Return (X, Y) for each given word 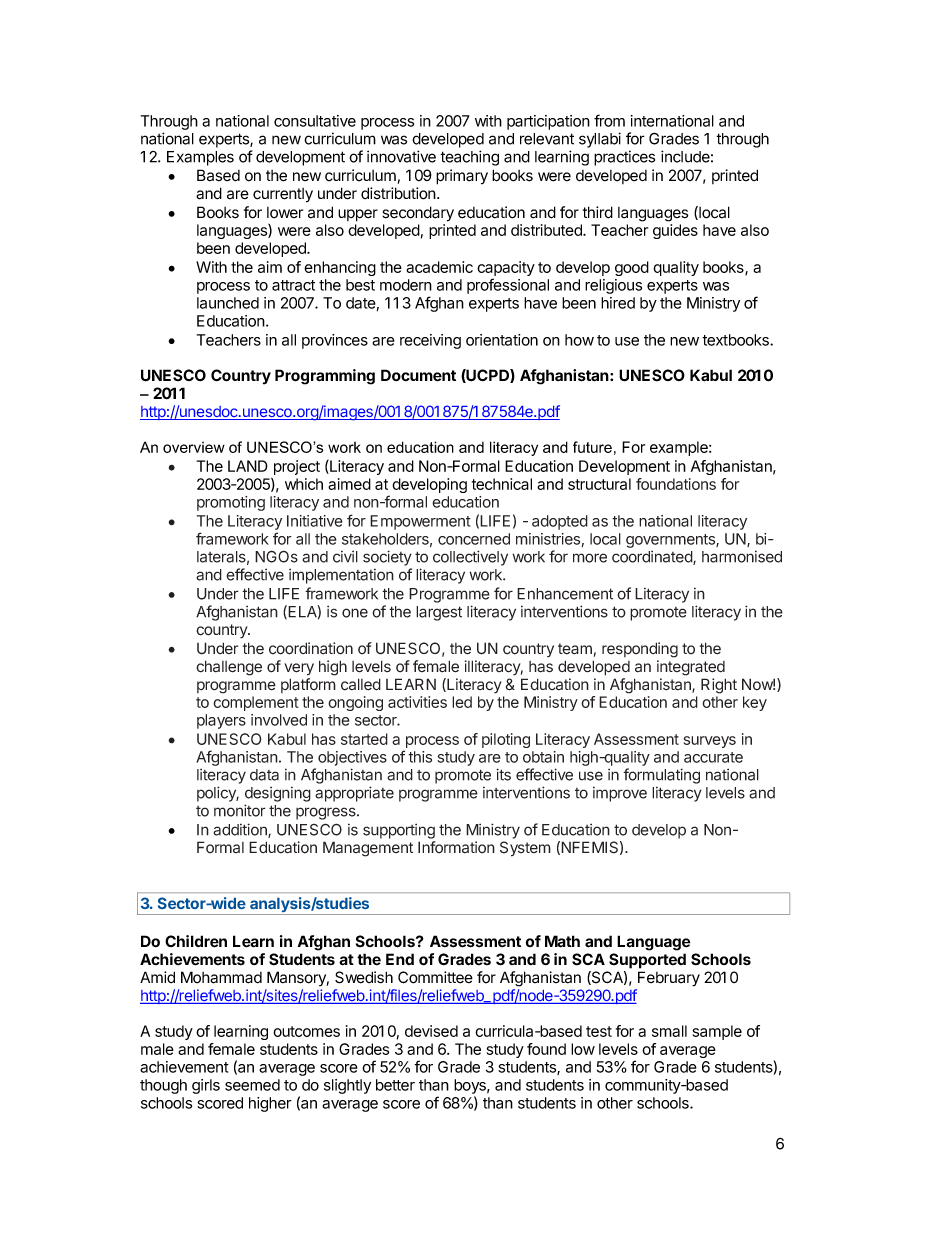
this (420, 757)
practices (624, 158)
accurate (713, 757)
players (221, 721)
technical (502, 484)
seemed (252, 1085)
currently (283, 195)
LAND (248, 466)
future (592, 447)
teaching (469, 158)
